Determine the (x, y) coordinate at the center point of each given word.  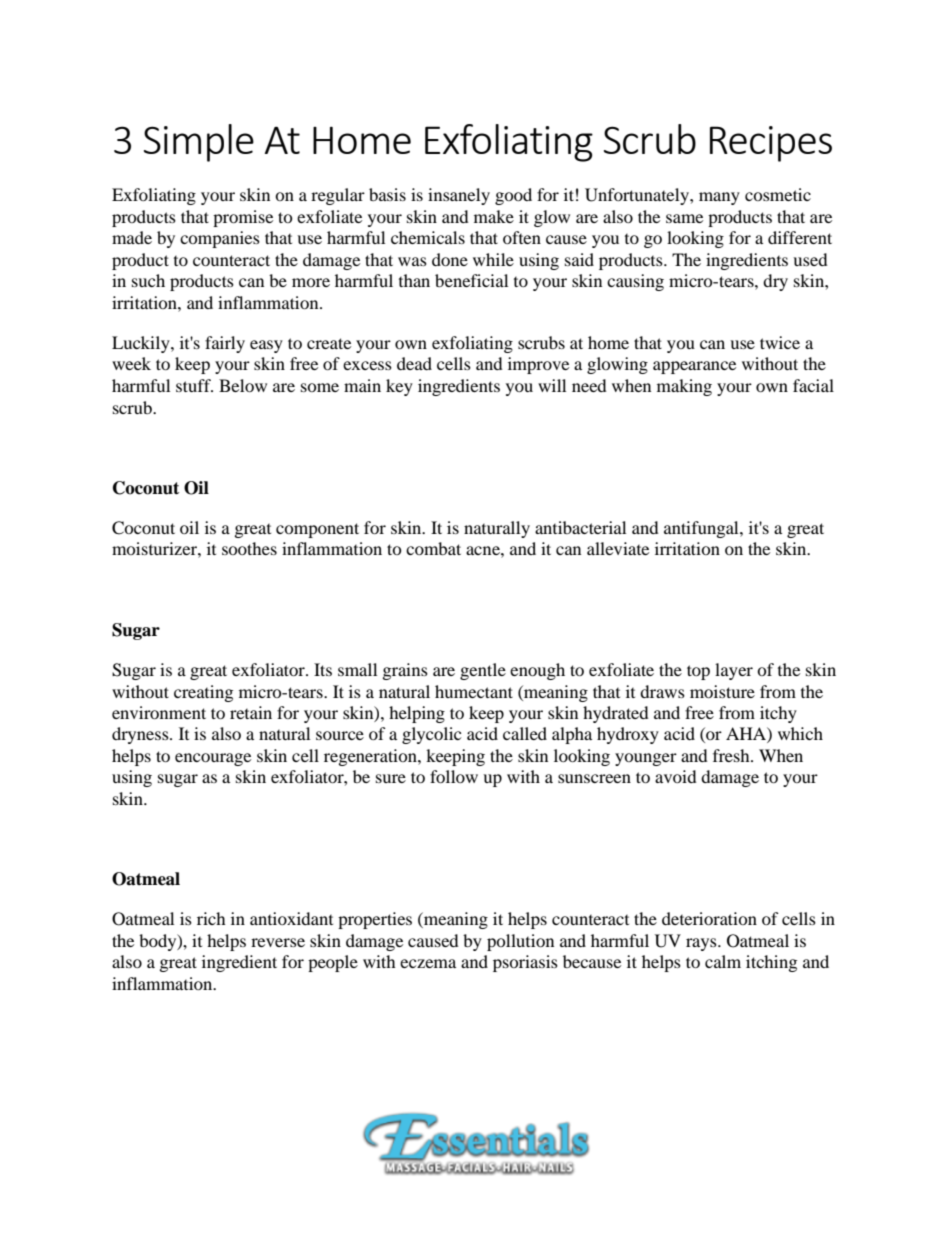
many (719, 198)
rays (702, 944)
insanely (459, 196)
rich (211, 918)
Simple (199, 143)
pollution (520, 942)
